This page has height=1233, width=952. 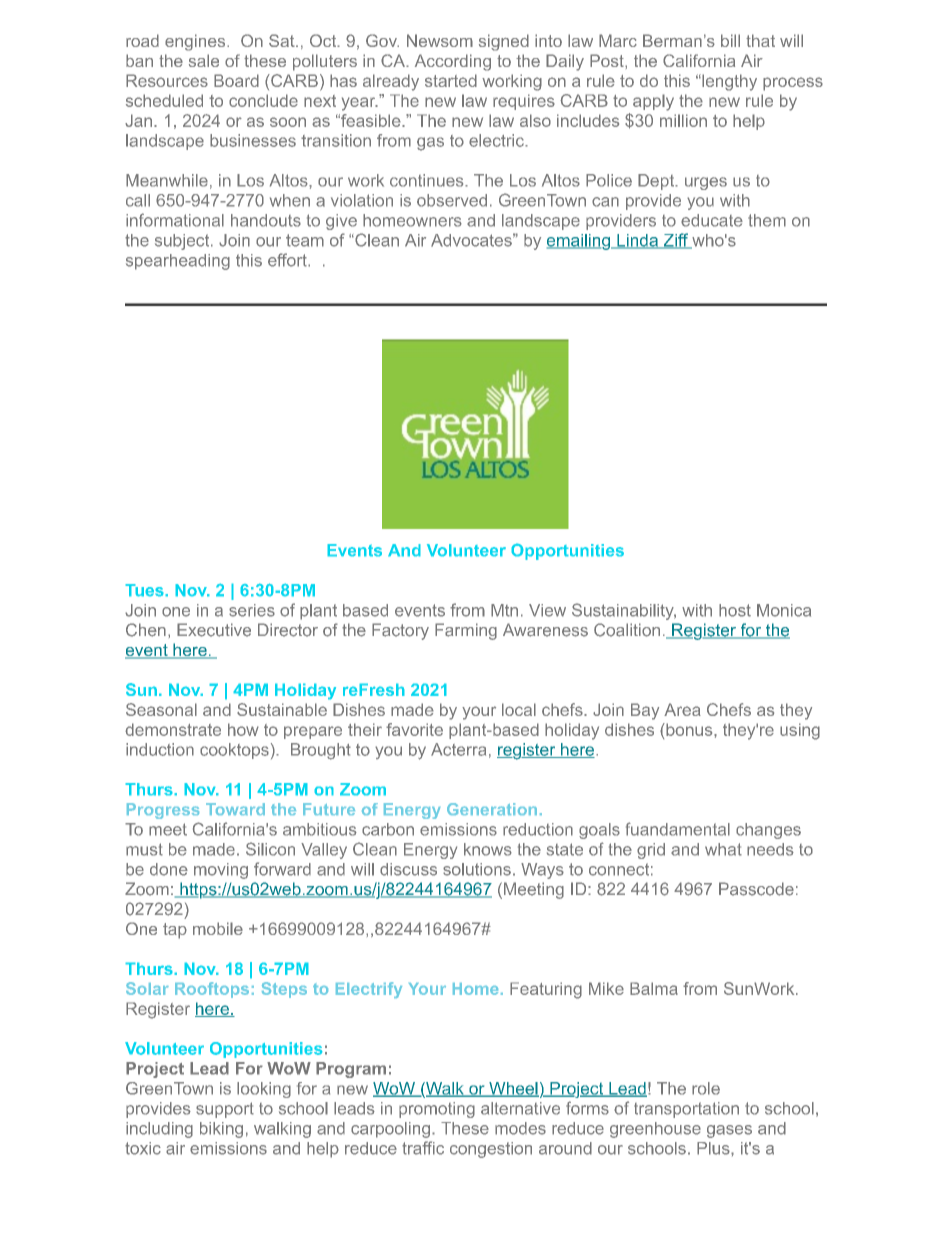 What do you see at coordinates (547, 610) in the page?
I see `View` at bounding box center [547, 610].
